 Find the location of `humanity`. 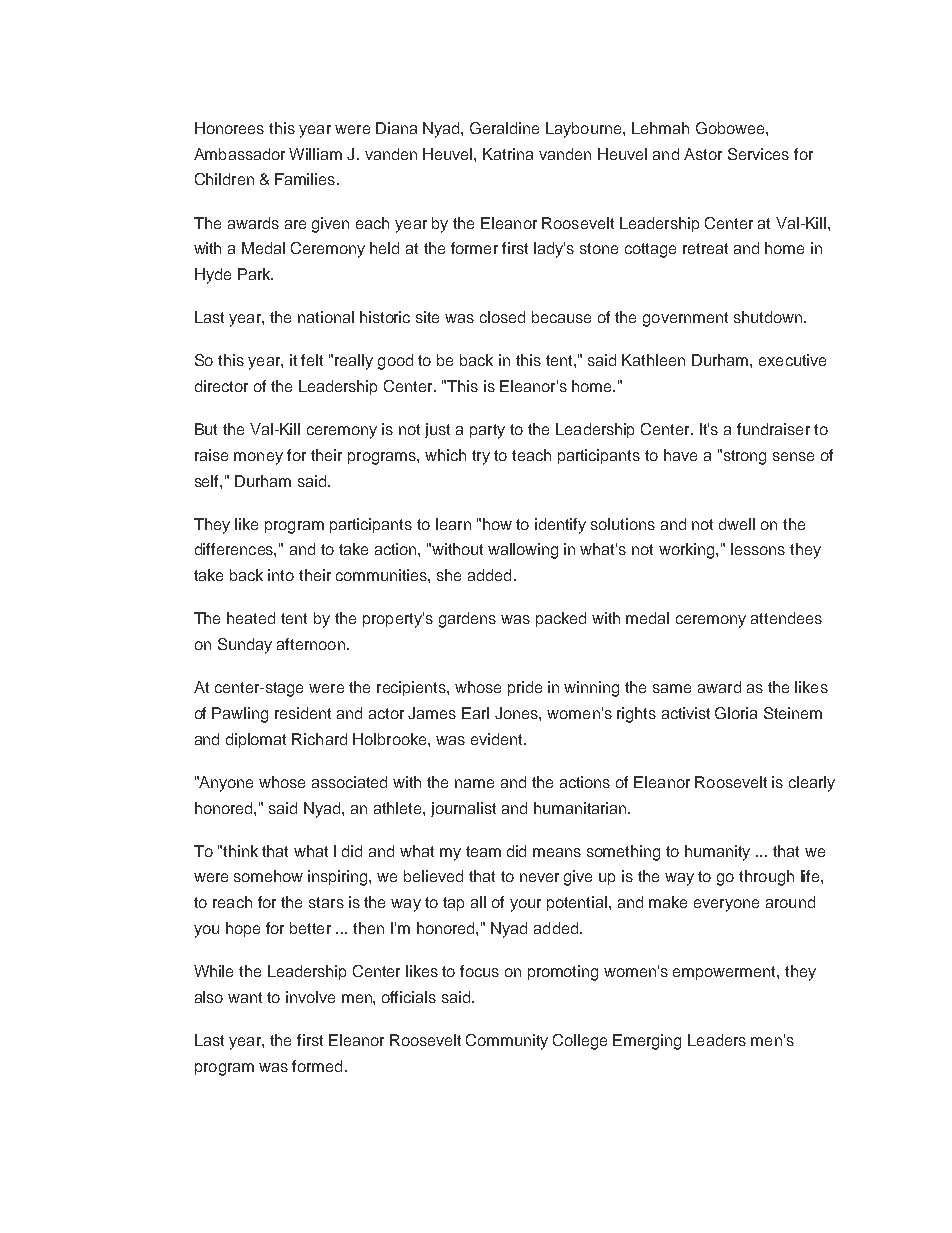

humanity is located at coordinates (717, 853).
